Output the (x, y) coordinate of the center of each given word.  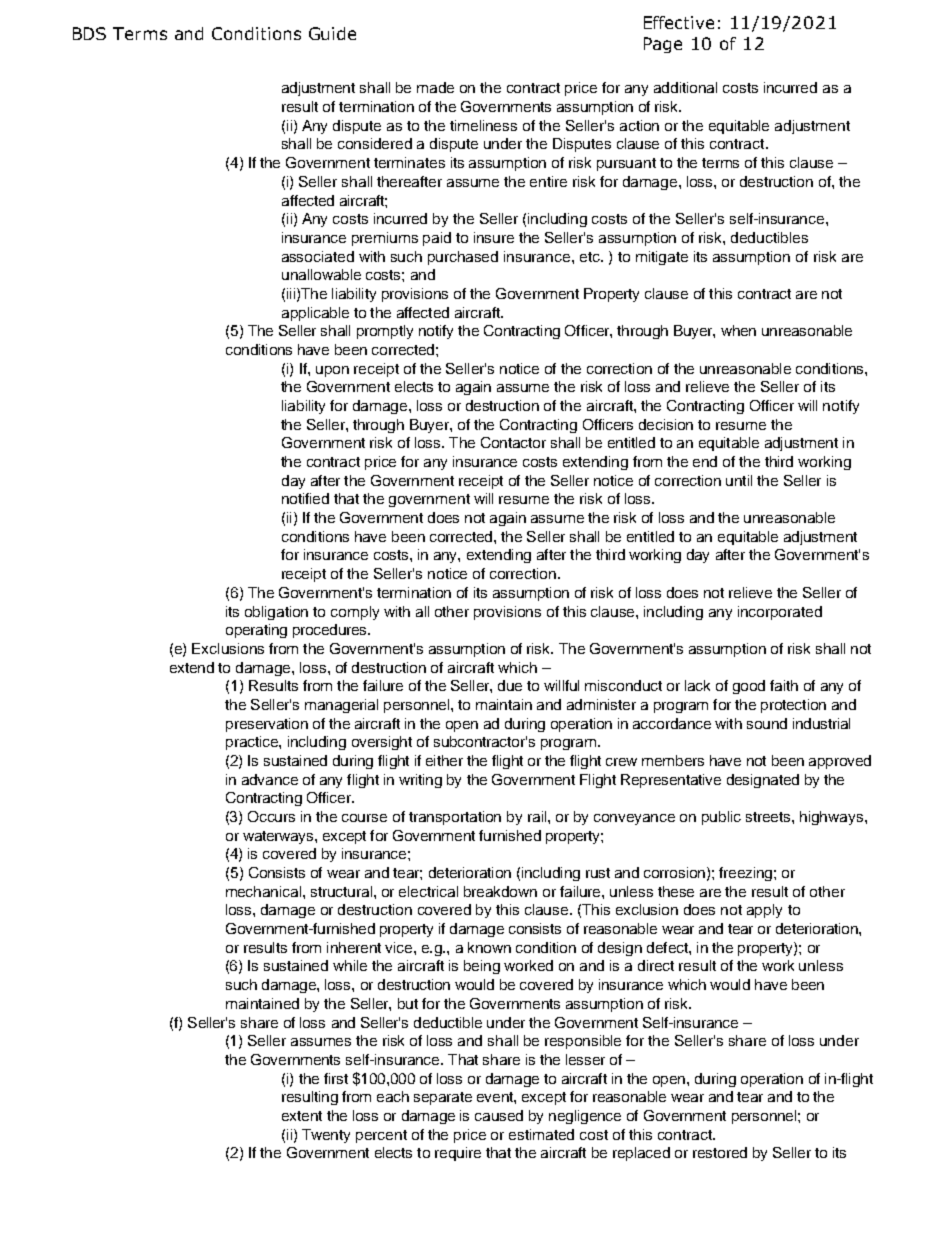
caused (499, 1115)
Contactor (513, 442)
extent (302, 1116)
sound (767, 723)
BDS (89, 33)
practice (253, 743)
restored (720, 1152)
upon (332, 371)
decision (666, 424)
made (435, 87)
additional (685, 87)
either (444, 760)
